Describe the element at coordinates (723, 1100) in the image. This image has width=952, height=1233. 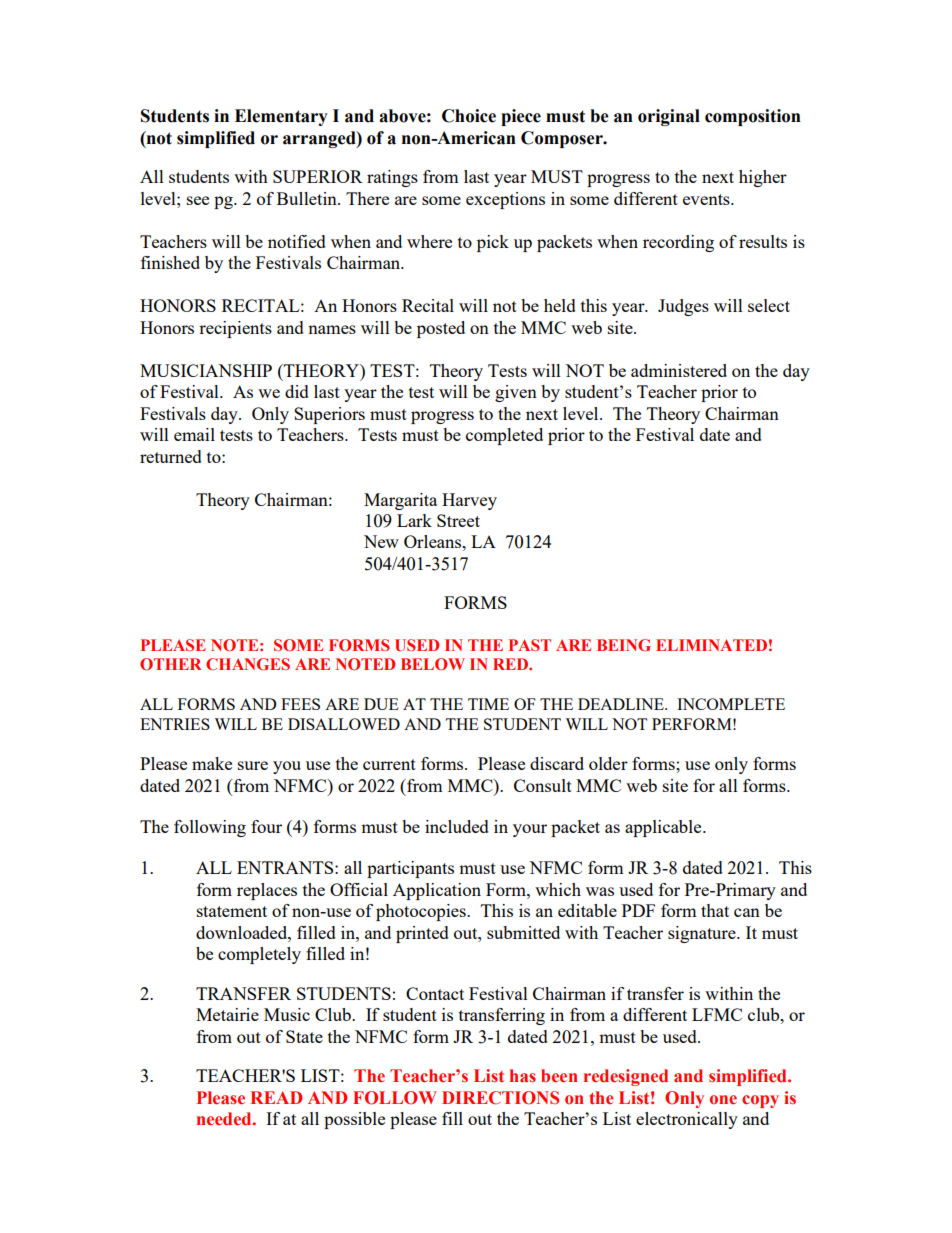
I see `one` at that location.
